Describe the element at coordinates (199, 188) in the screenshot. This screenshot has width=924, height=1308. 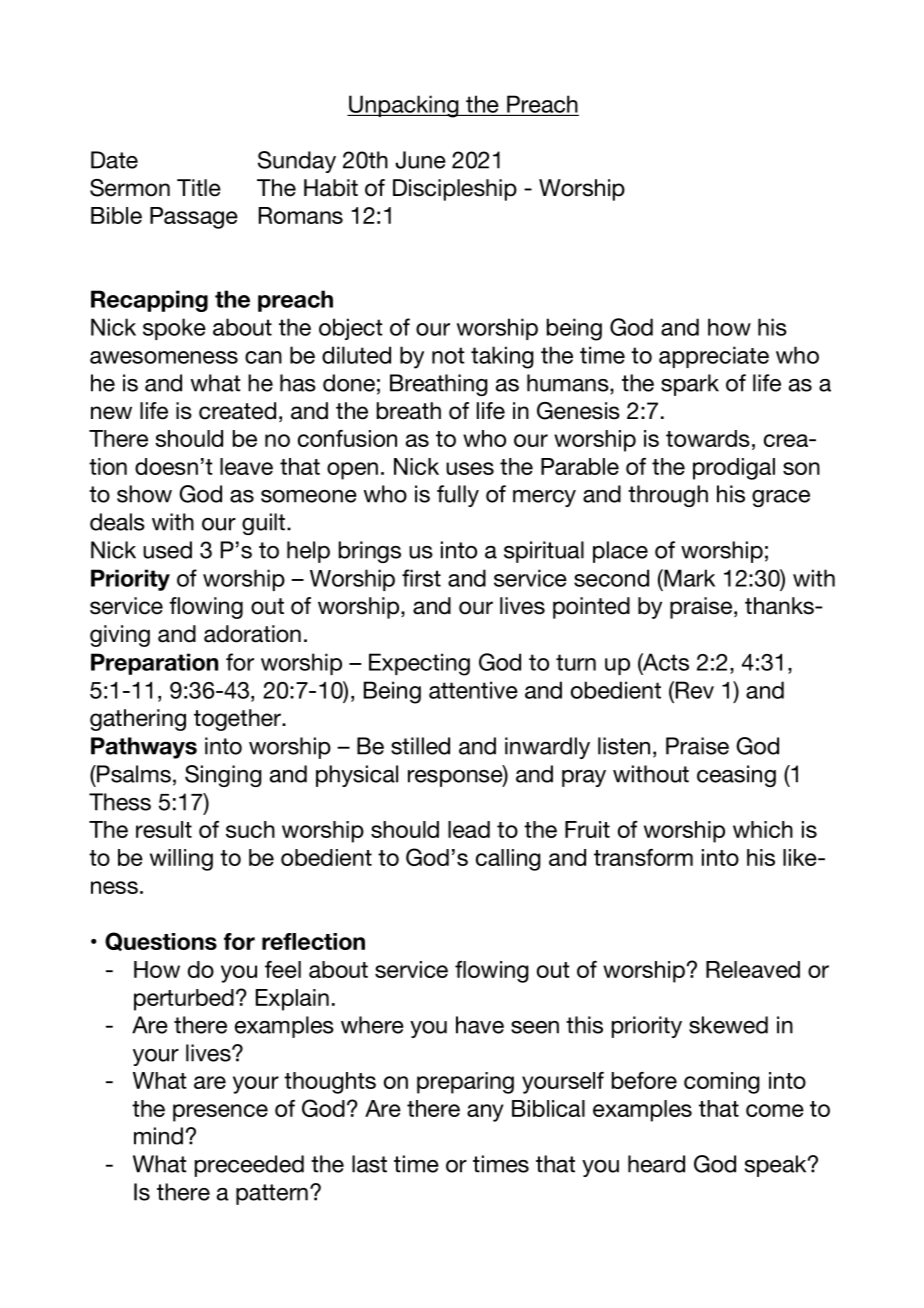
I see `Title` at that location.
